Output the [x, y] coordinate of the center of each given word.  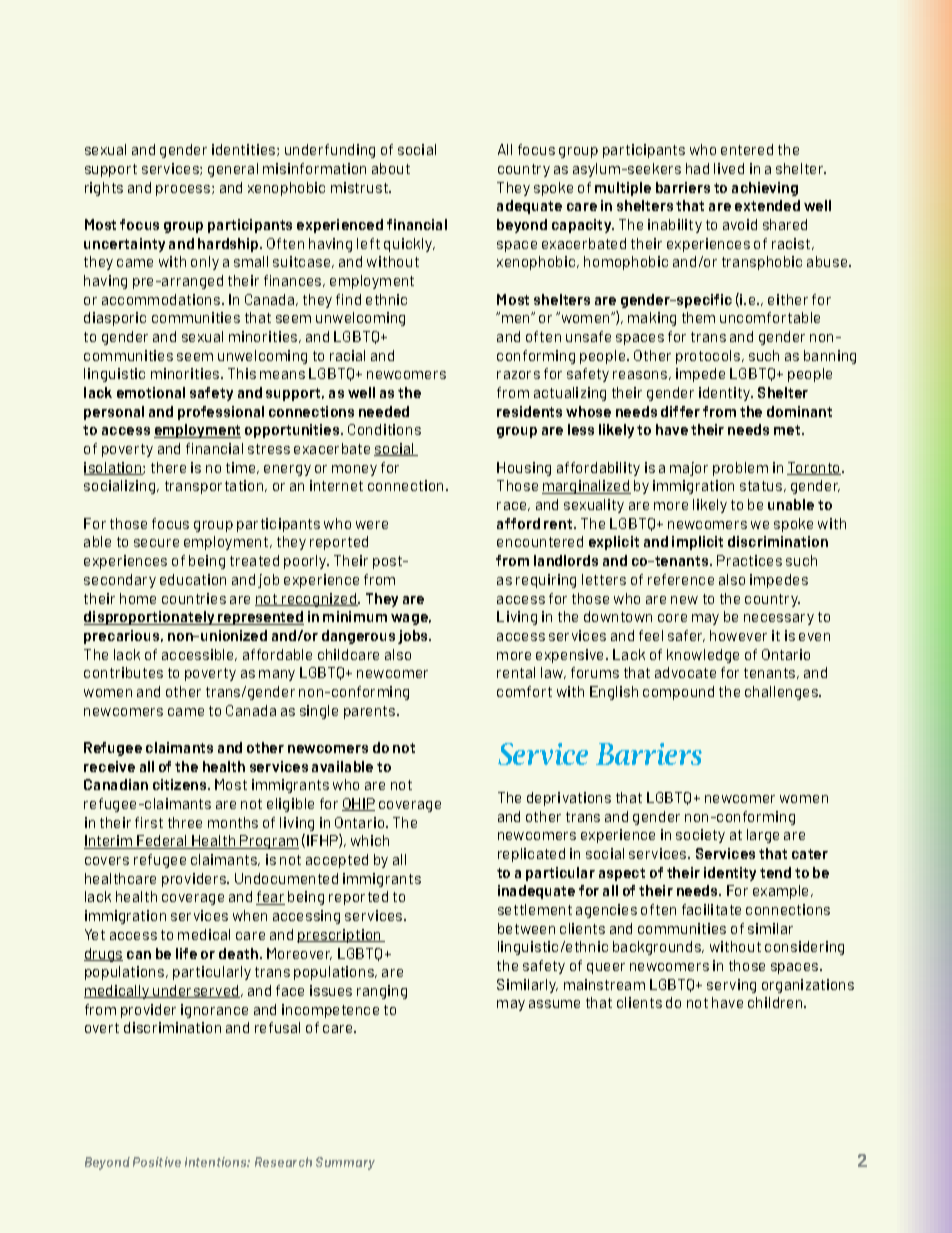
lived [729, 168]
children [776, 1002]
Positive [157, 1162]
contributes [123, 672]
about [391, 168]
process [184, 190]
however [738, 635]
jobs [414, 637]
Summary [345, 1163]
